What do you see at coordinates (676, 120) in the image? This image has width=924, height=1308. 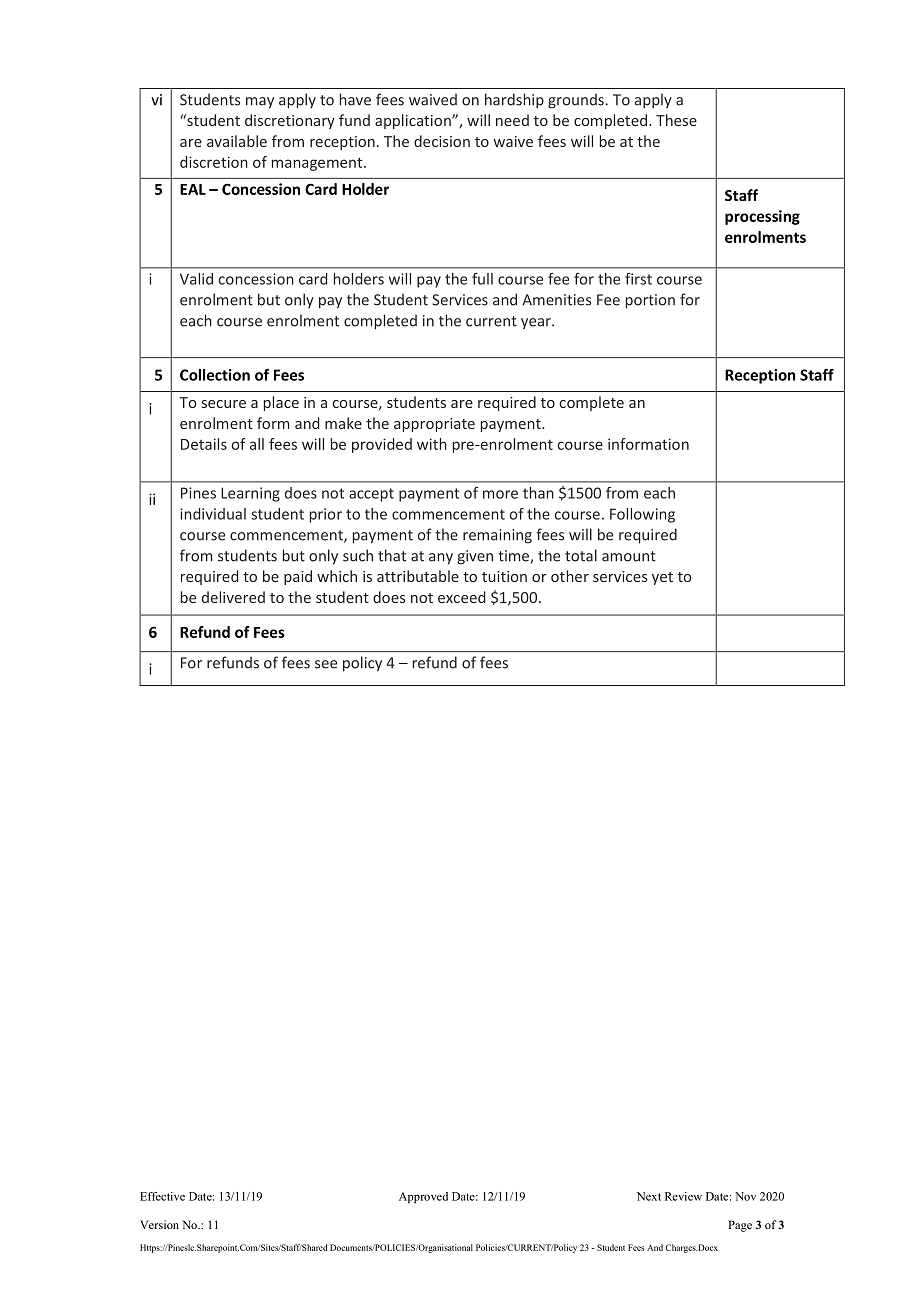 I see `These` at bounding box center [676, 120].
